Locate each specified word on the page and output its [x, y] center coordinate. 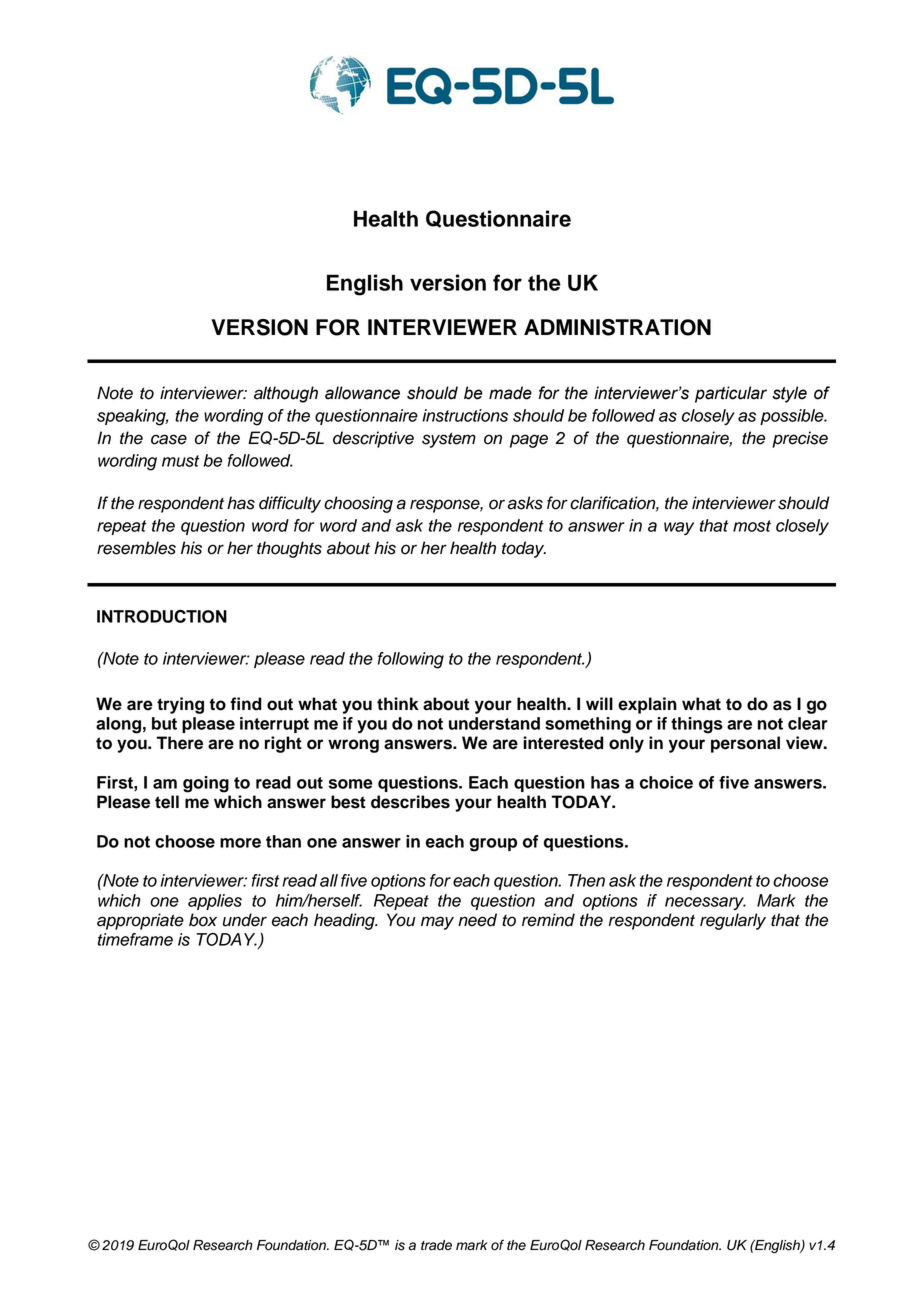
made [510, 393]
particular [731, 394]
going [206, 784]
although [286, 394]
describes [410, 802]
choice [666, 782]
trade [436, 1245]
